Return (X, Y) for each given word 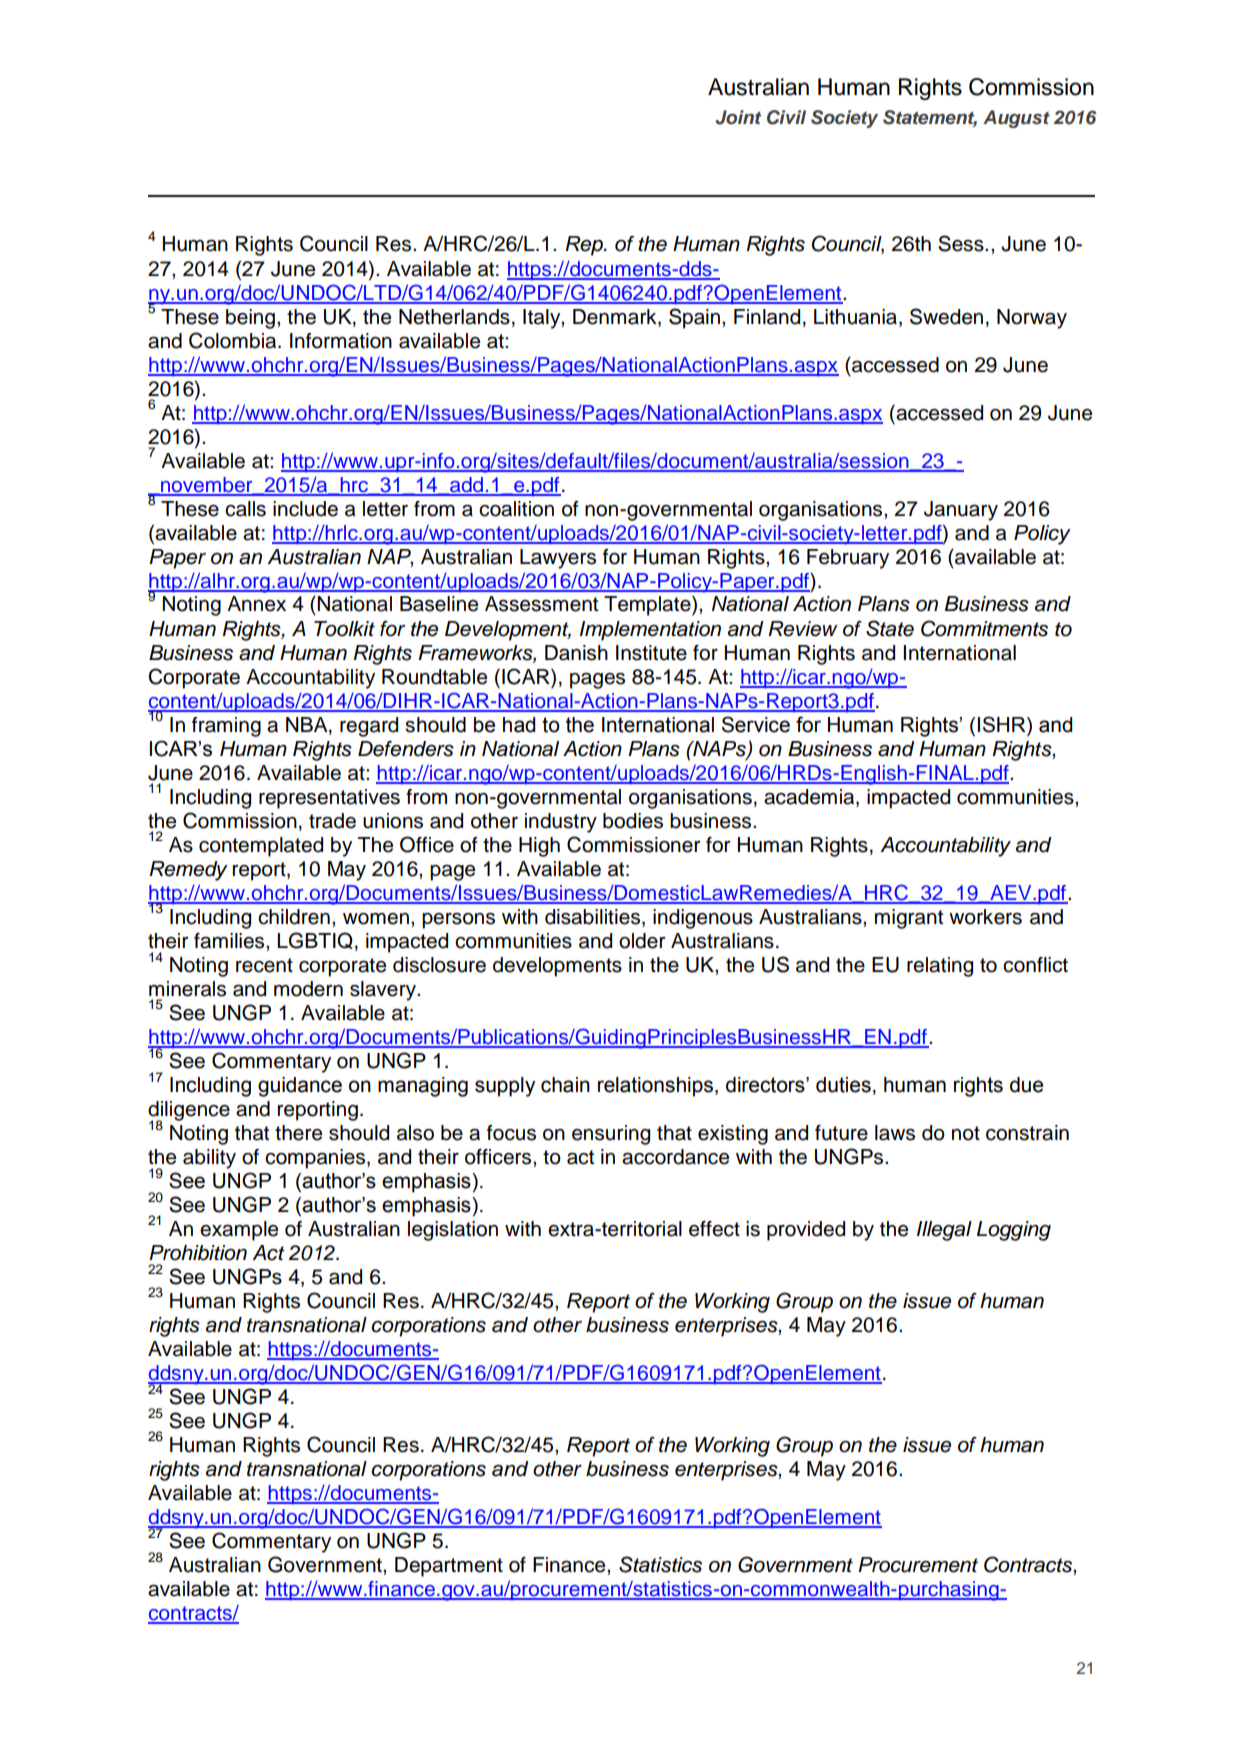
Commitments (984, 628)
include (305, 509)
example (239, 1231)
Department (449, 1567)
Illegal (944, 1231)
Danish (576, 653)
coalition (516, 509)
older (642, 941)
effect (714, 1229)
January (961, 511)
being (250, 319)
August (1016, 119)
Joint (738, 117)
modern (308, 989)
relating (940, 967)
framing (226, 727)
